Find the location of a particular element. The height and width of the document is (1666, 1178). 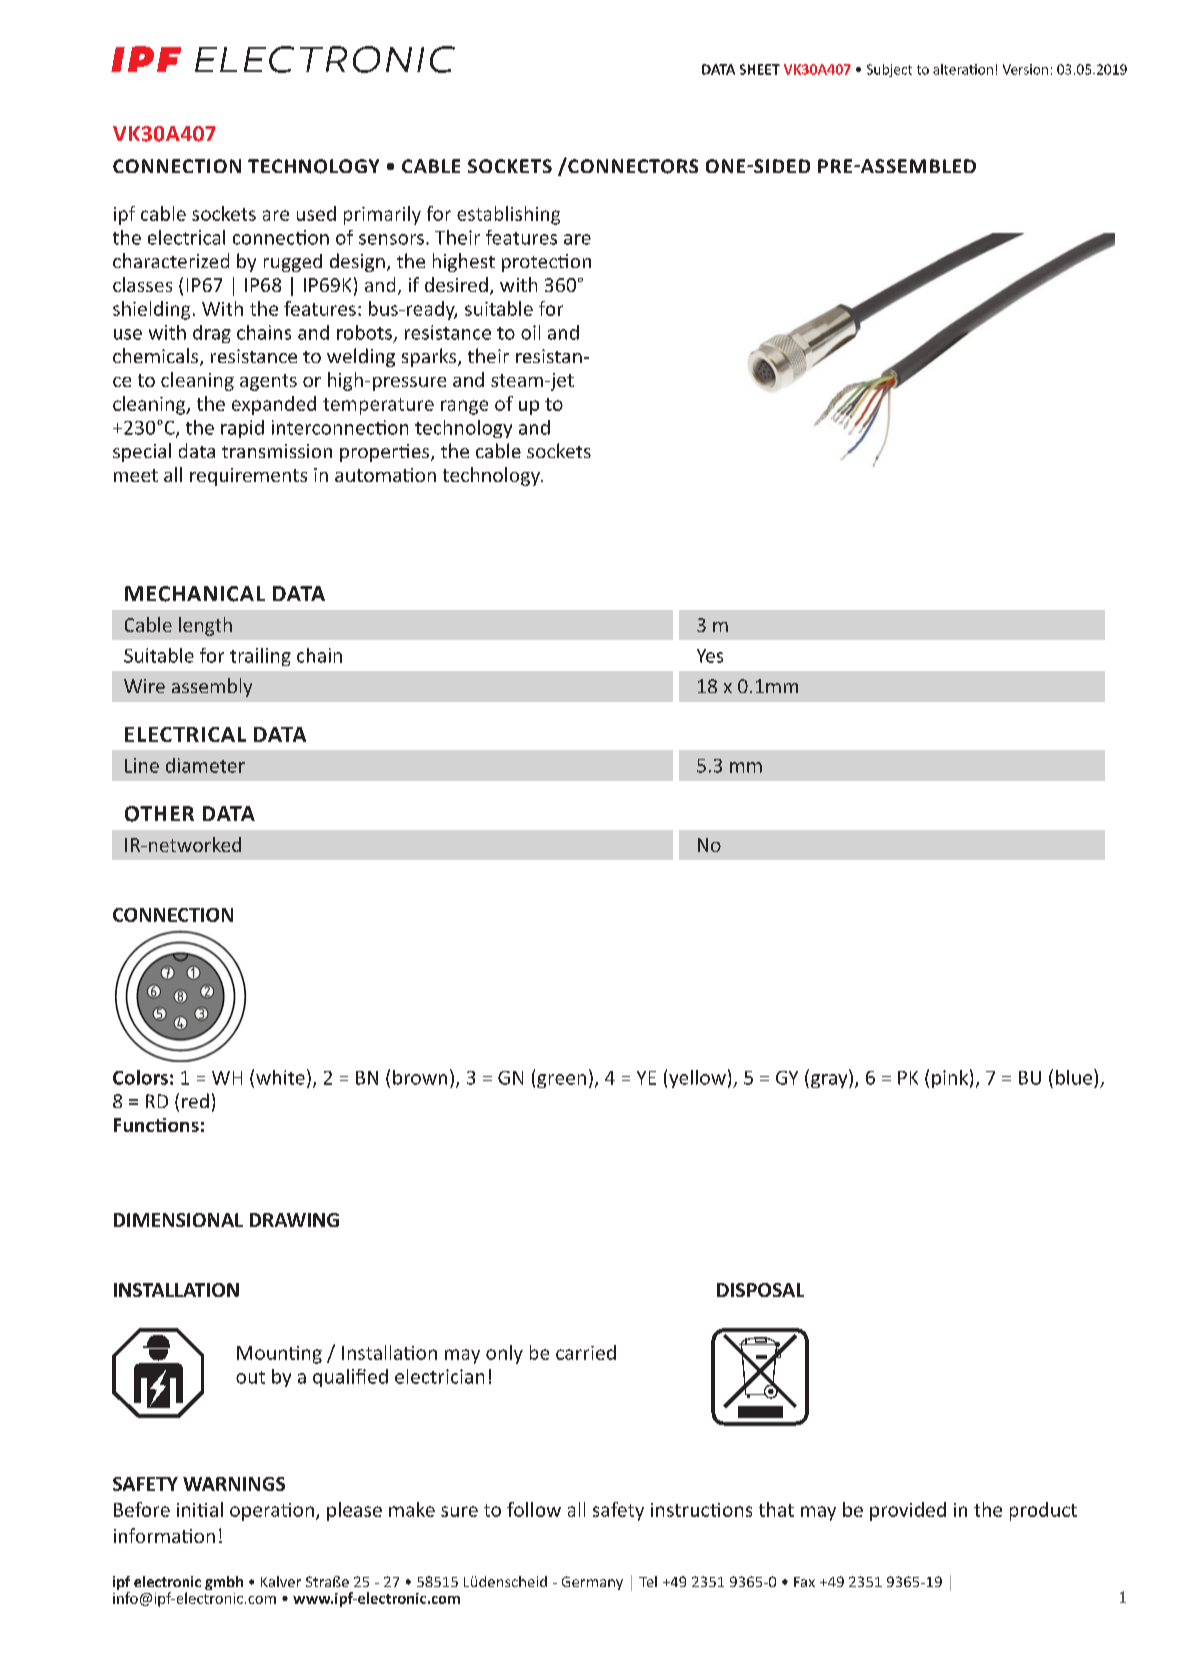

CONNECTORS is located at coordinates (632, 166).
